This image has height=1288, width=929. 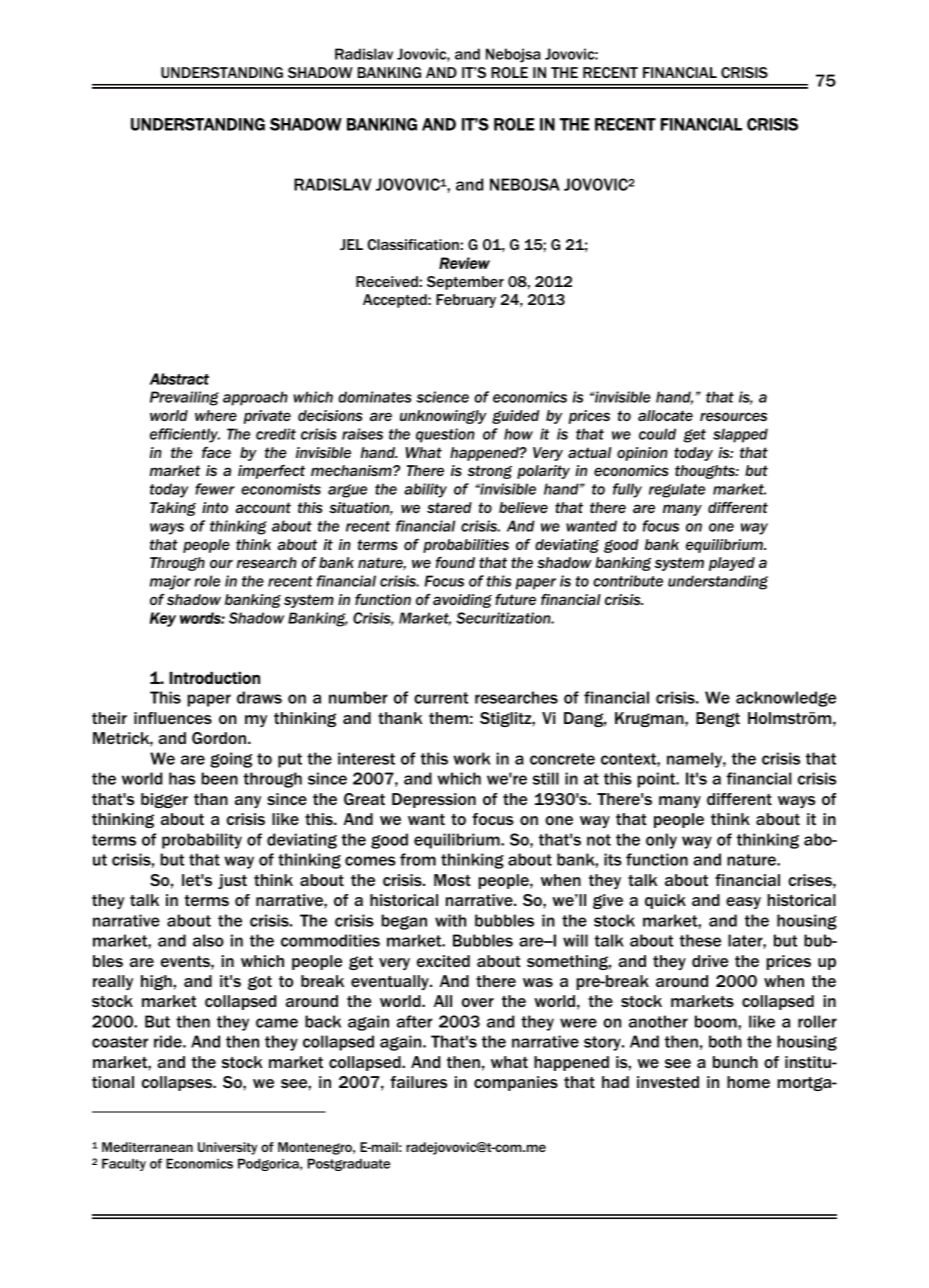 I want to click on major, so click(x=170, y=582).
